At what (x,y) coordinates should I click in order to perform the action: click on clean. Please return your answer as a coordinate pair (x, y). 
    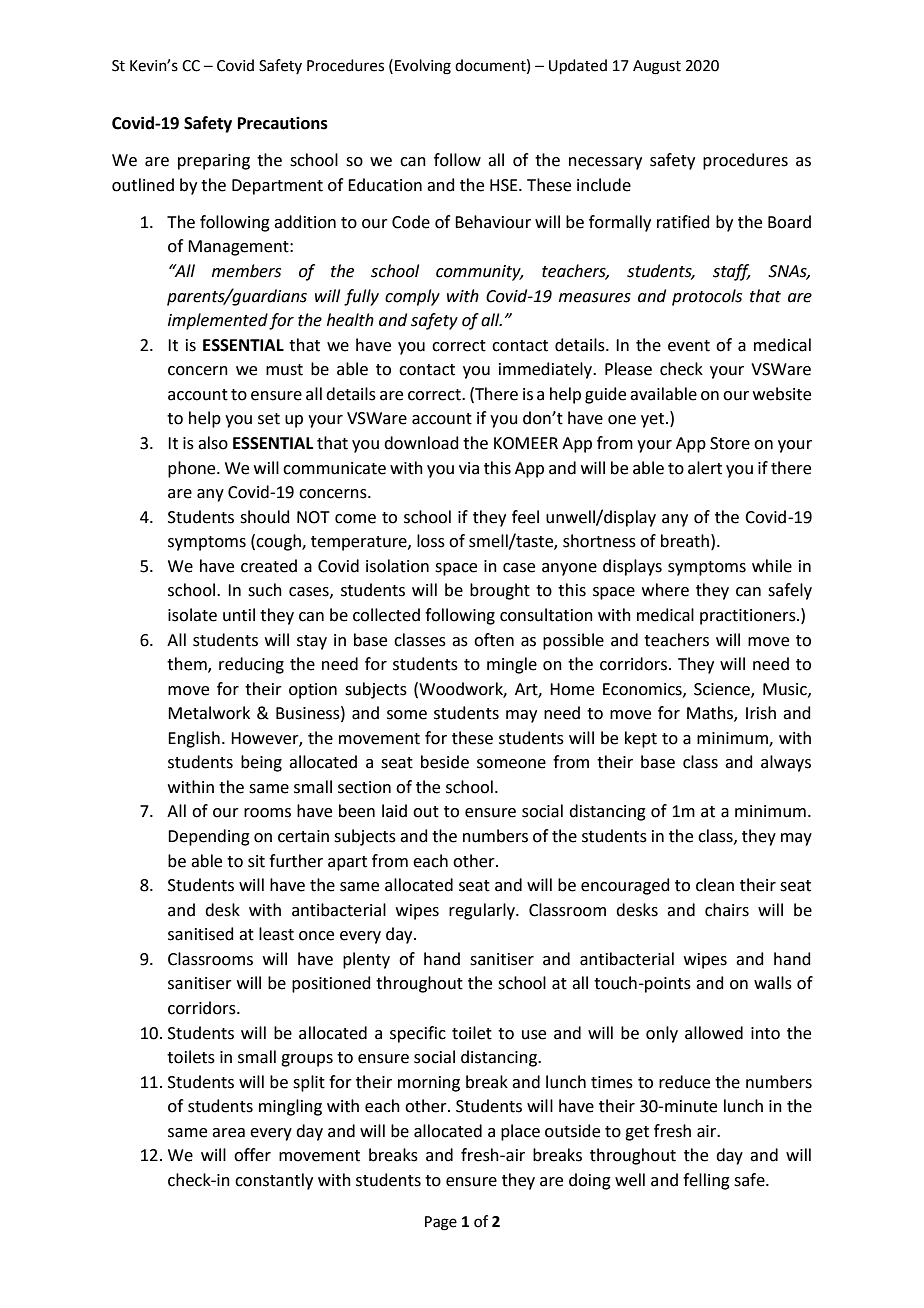
    Looking at the image, I should click on (715, 885).
